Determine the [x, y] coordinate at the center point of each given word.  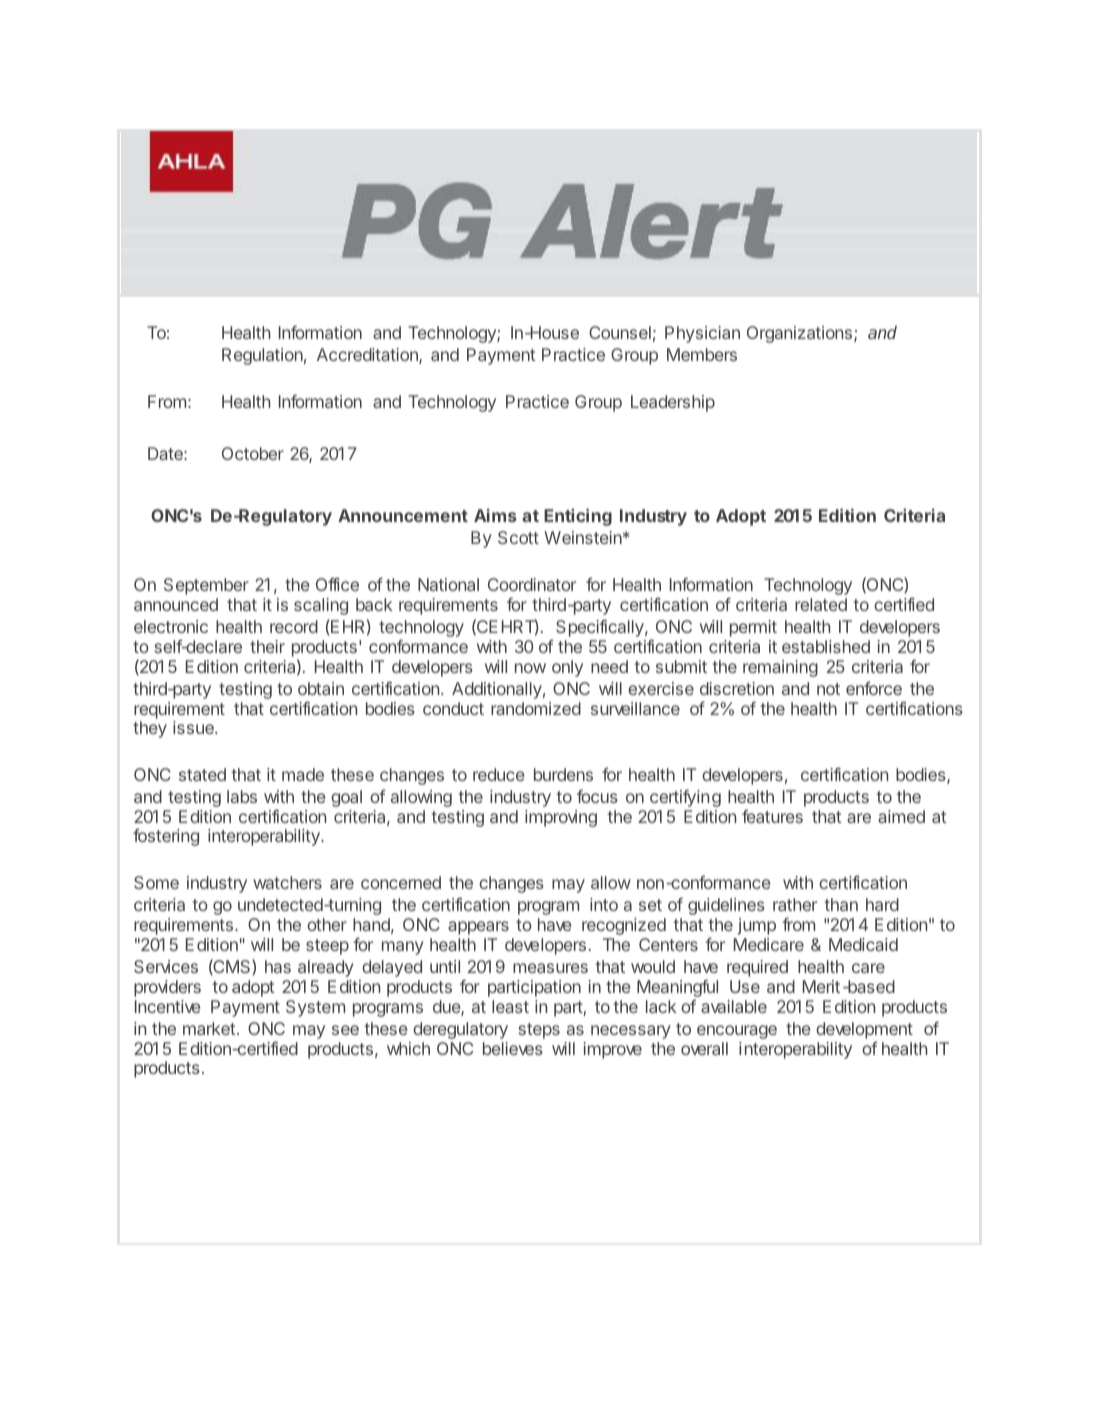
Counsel [620, 332]
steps [539, 1031]
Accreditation [368, 356]
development [864, 1030]
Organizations [799, 334]
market [209, 1028]
